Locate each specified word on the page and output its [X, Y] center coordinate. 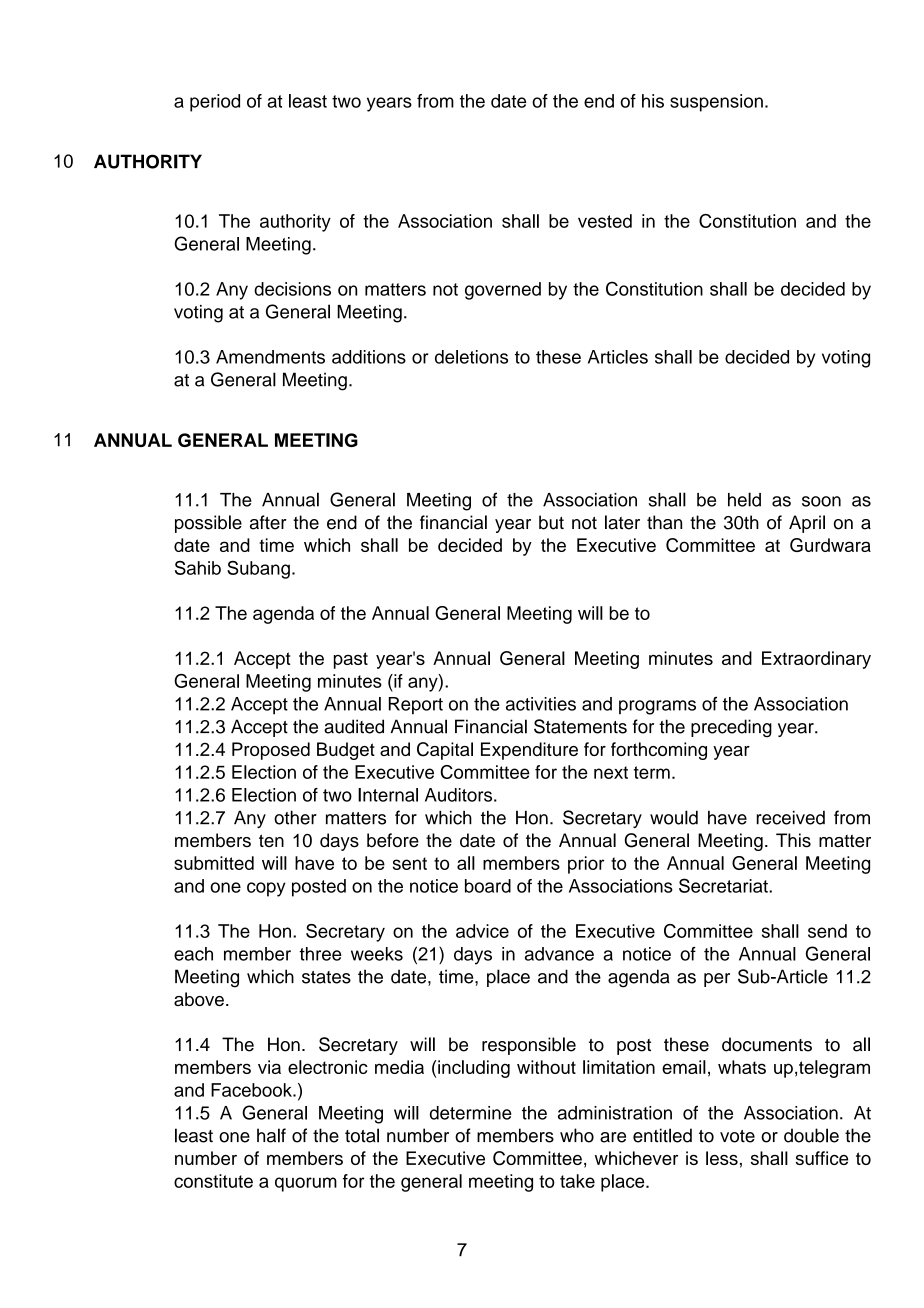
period [215, 103]
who [577, 1135]
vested [605, 221]
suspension [716, 103]
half [271, 1135]
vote [737, 1136]
